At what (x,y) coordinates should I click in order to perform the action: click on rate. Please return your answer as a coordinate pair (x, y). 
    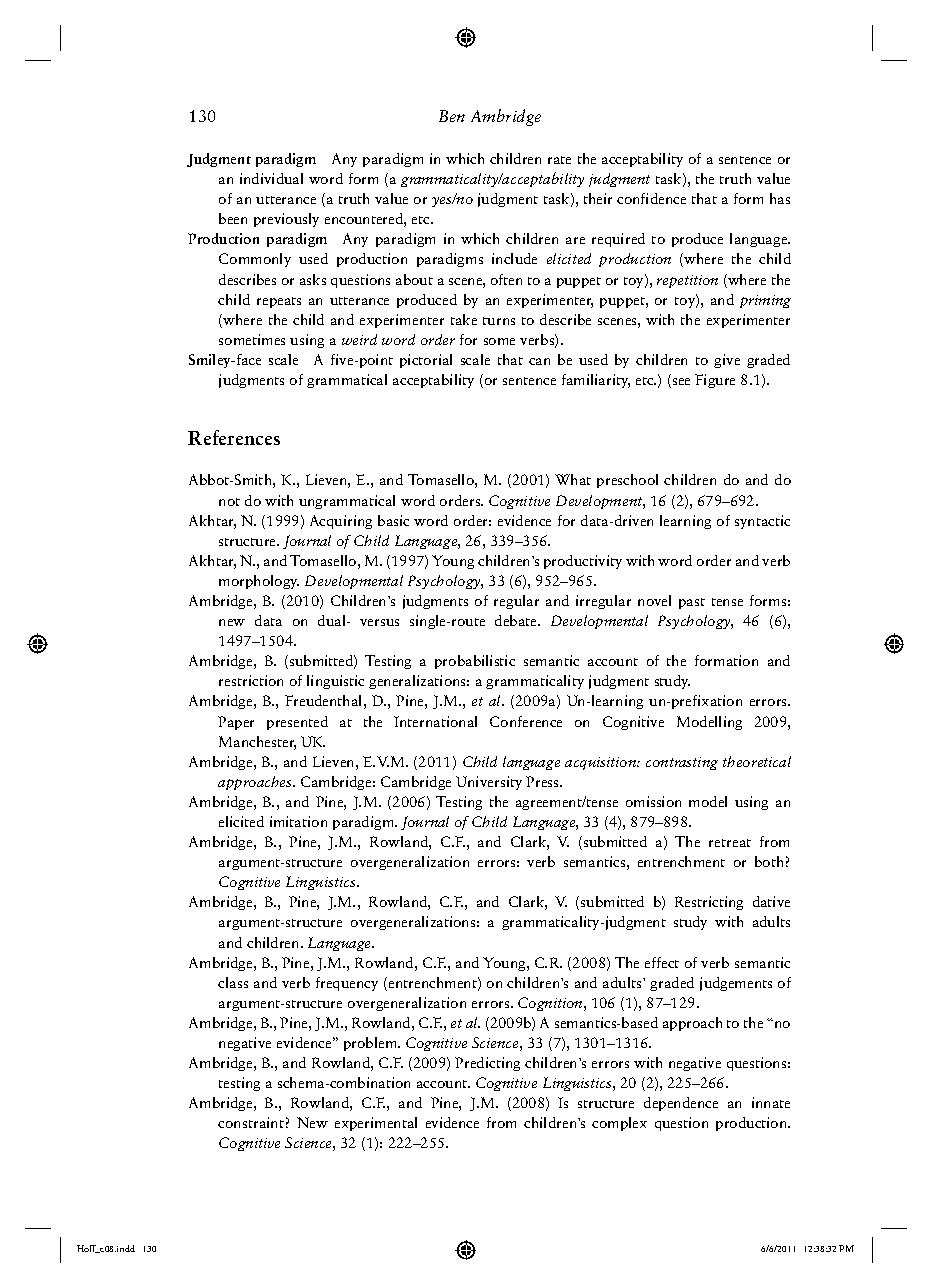
    Looking at the image, I should click on (559, 160).
